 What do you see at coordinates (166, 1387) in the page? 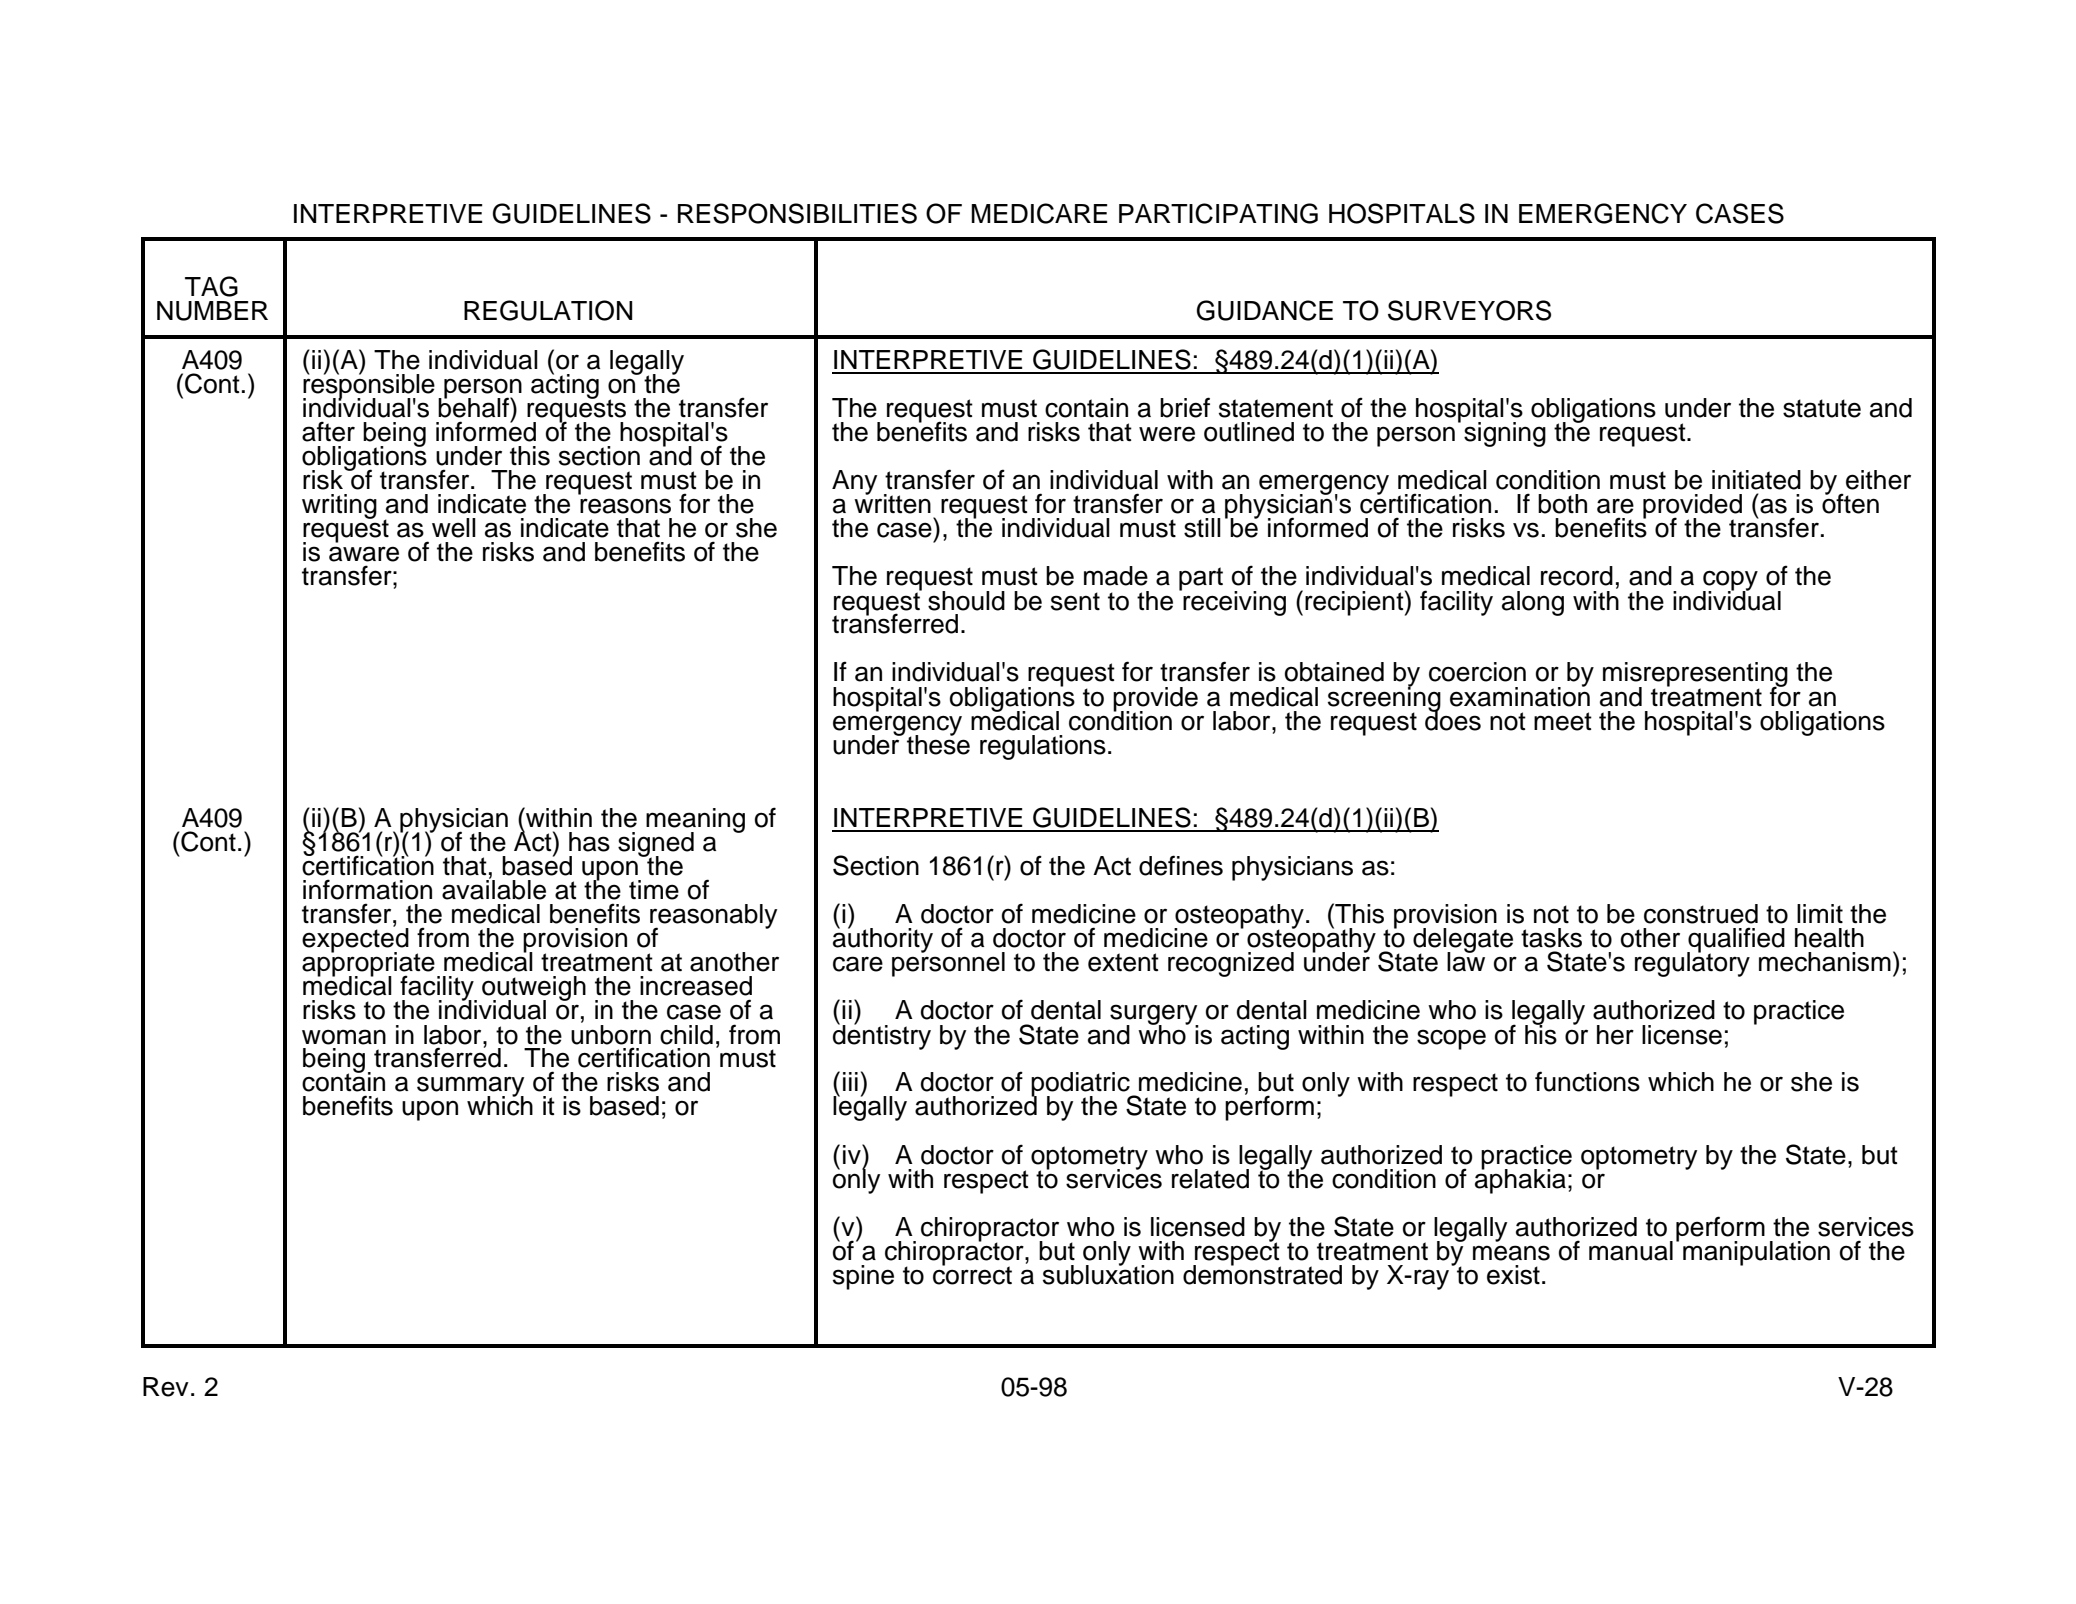
I see `Rev` at bounding box center [166, 1387].
